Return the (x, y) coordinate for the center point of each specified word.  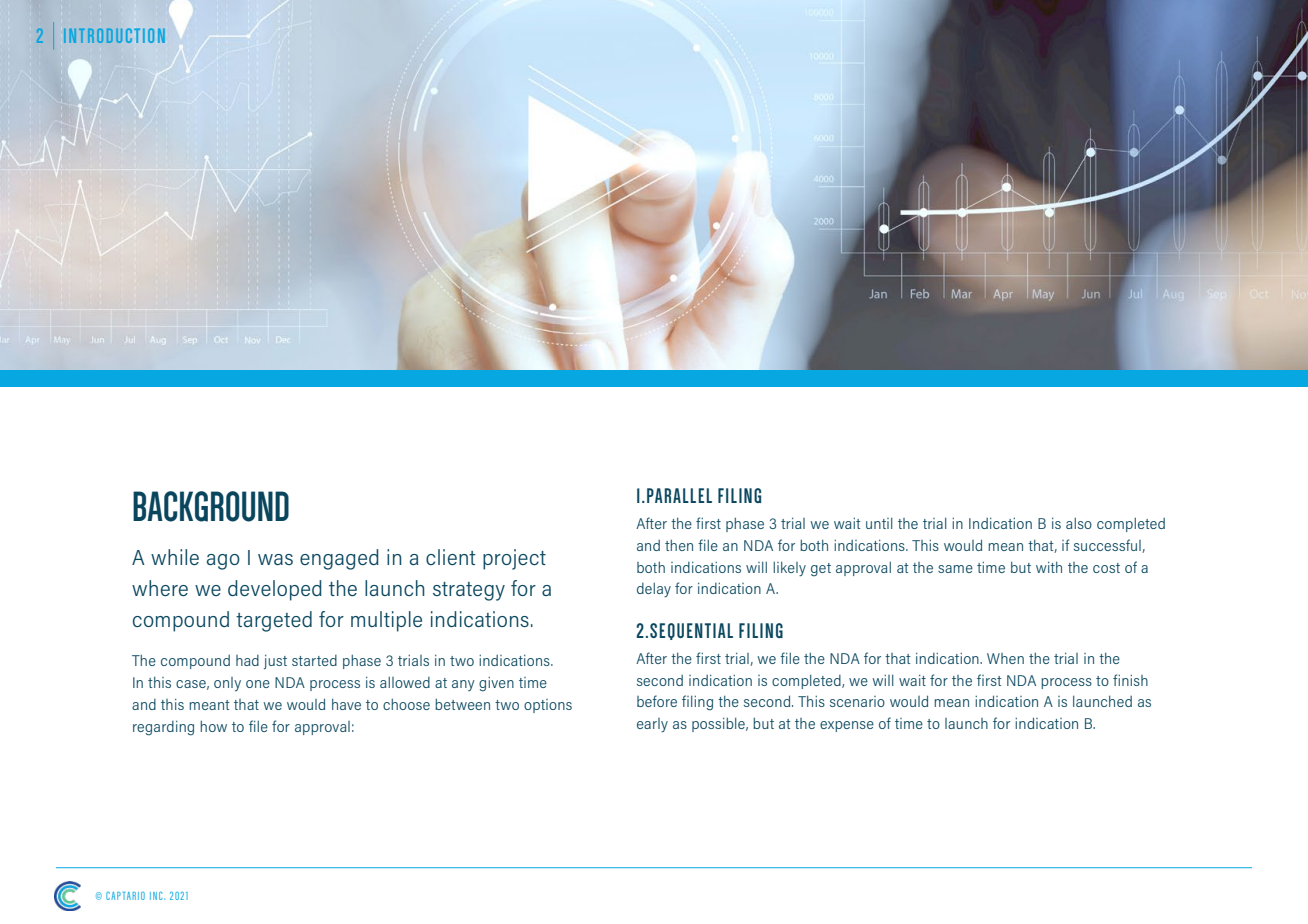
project (514, 559)
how (213, 726)
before (657, 701)
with (1049, 567)
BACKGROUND (211, 506)
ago (223, 562)
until (879, 523)
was (275, 559)
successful (1108, 546)
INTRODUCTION (114, 35)
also (1079, 523)
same (955, 569)
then (679, 545)
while (175, 557)
